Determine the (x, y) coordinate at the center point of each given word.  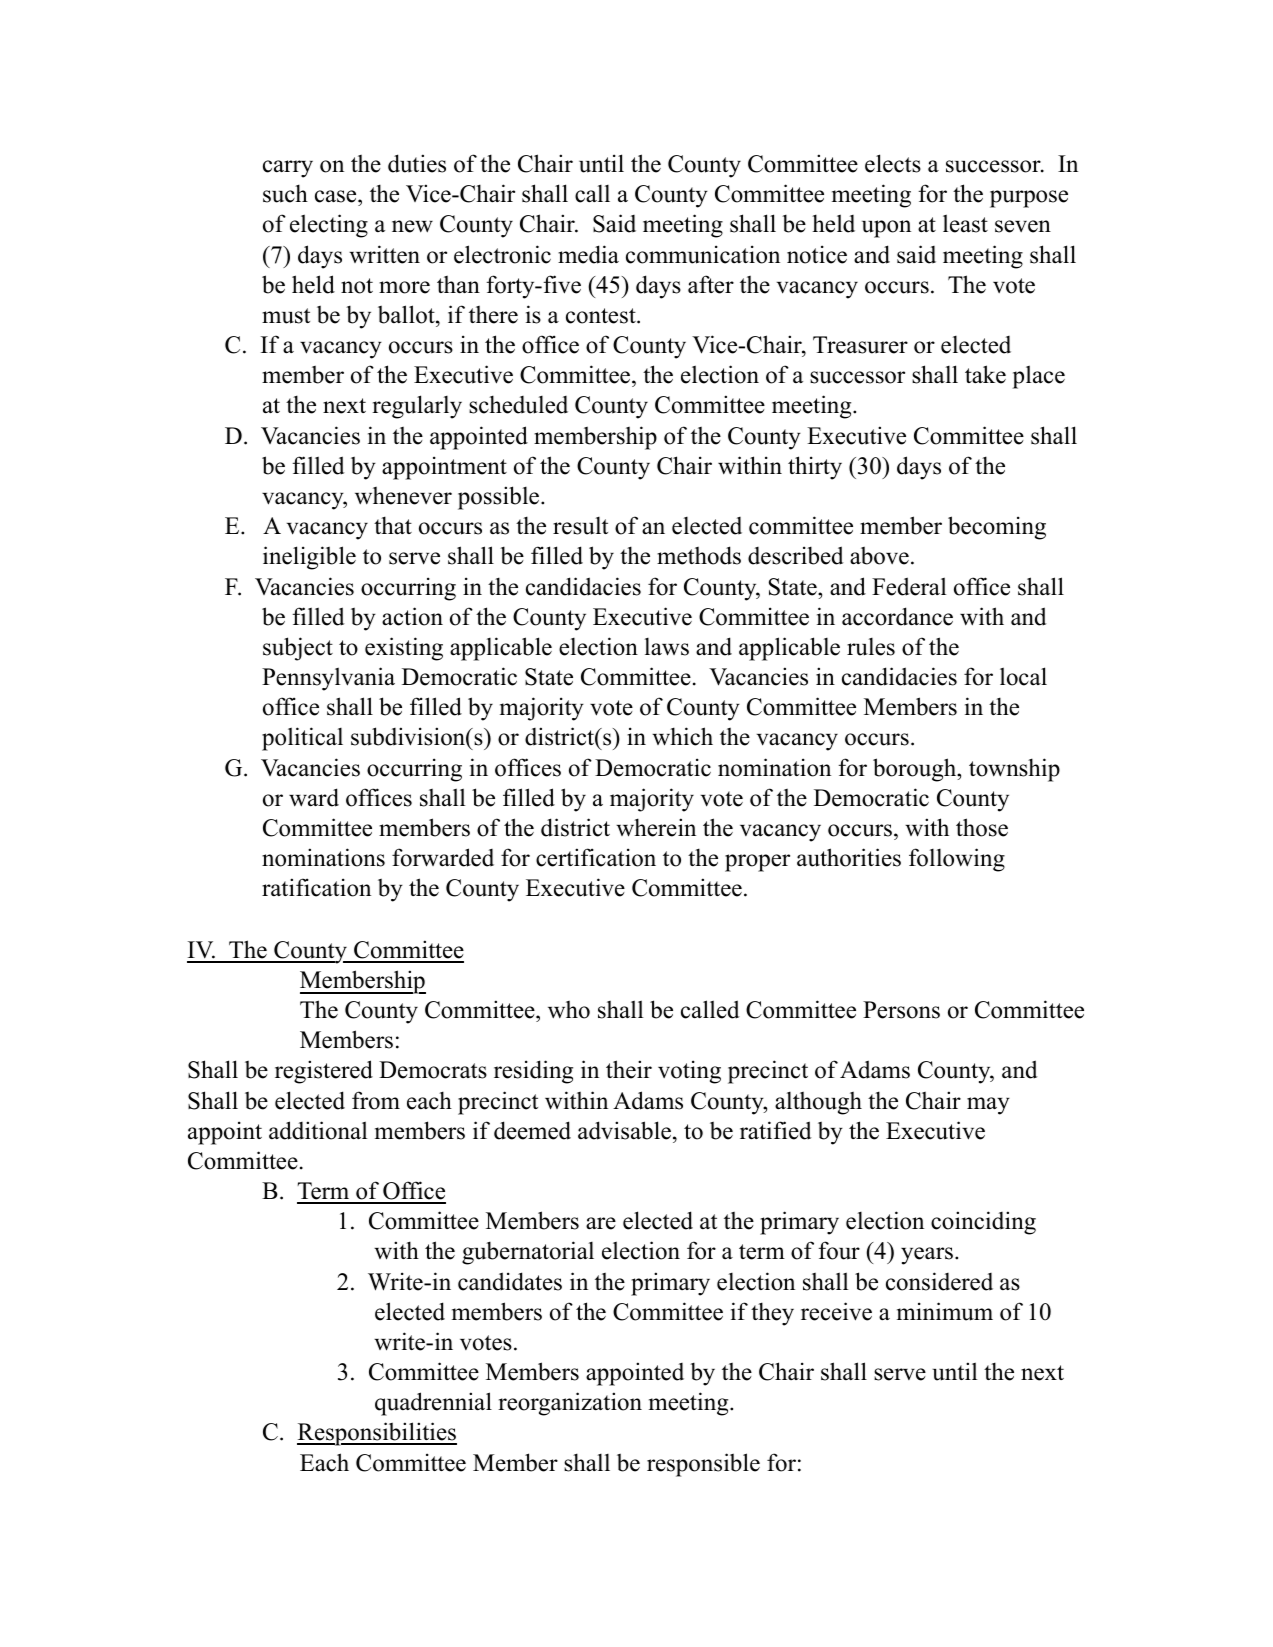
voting (689, 1072)
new (412, 226)
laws (667, 647)
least (965, 223)
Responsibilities (377, 1434)
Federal (909, 586)
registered (324, 1072)
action (412, 616)
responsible (703, 1465)
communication (703, 254)
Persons (901, 1010)
